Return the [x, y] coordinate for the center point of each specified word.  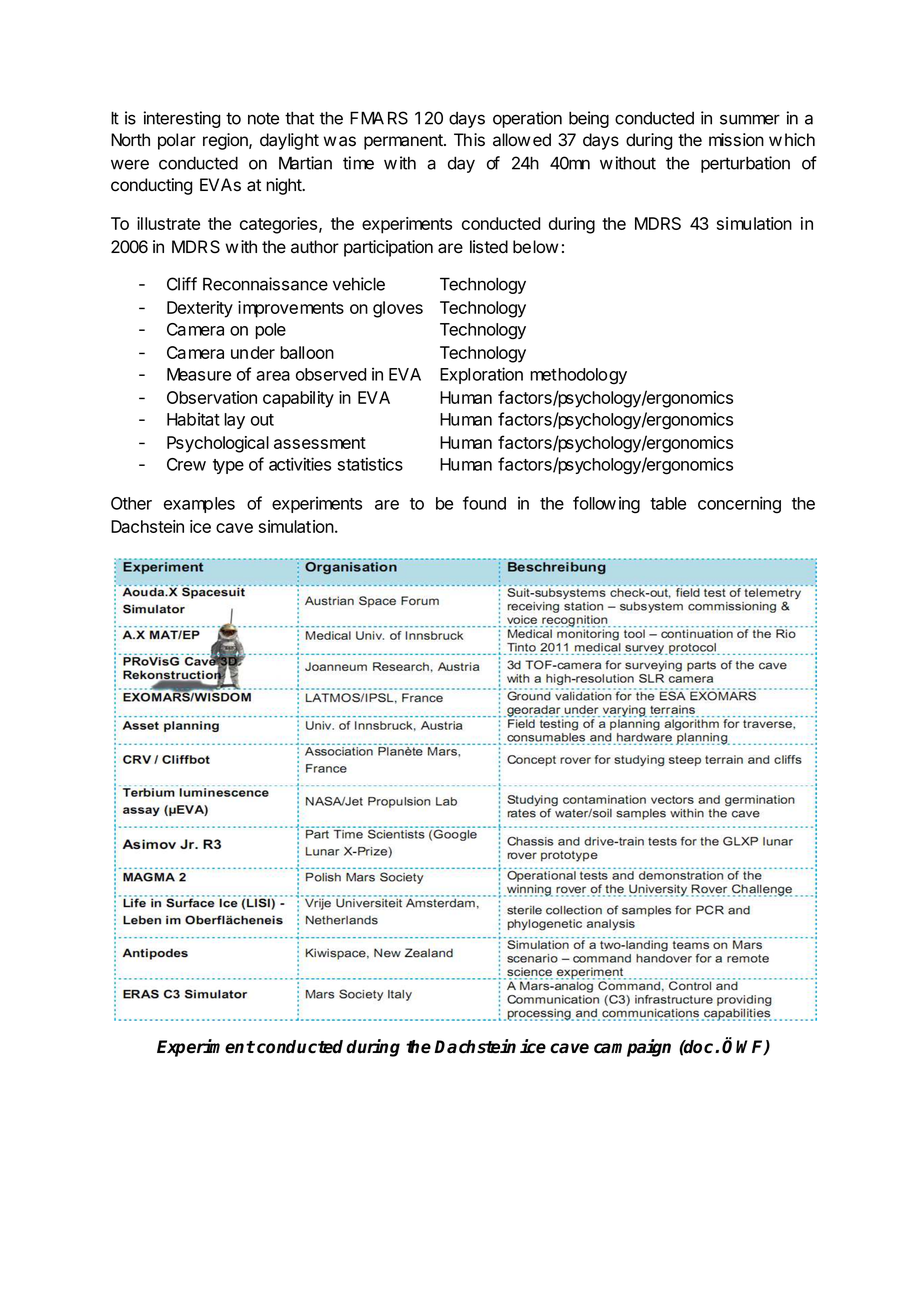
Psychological [218, 444]
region [226, 141]
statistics [370, 464]
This [469, 140]
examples [199, 505]
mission [736, 140]
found [484, 503]
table [668, 503]
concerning [739, 505]
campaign [632, 1048]
